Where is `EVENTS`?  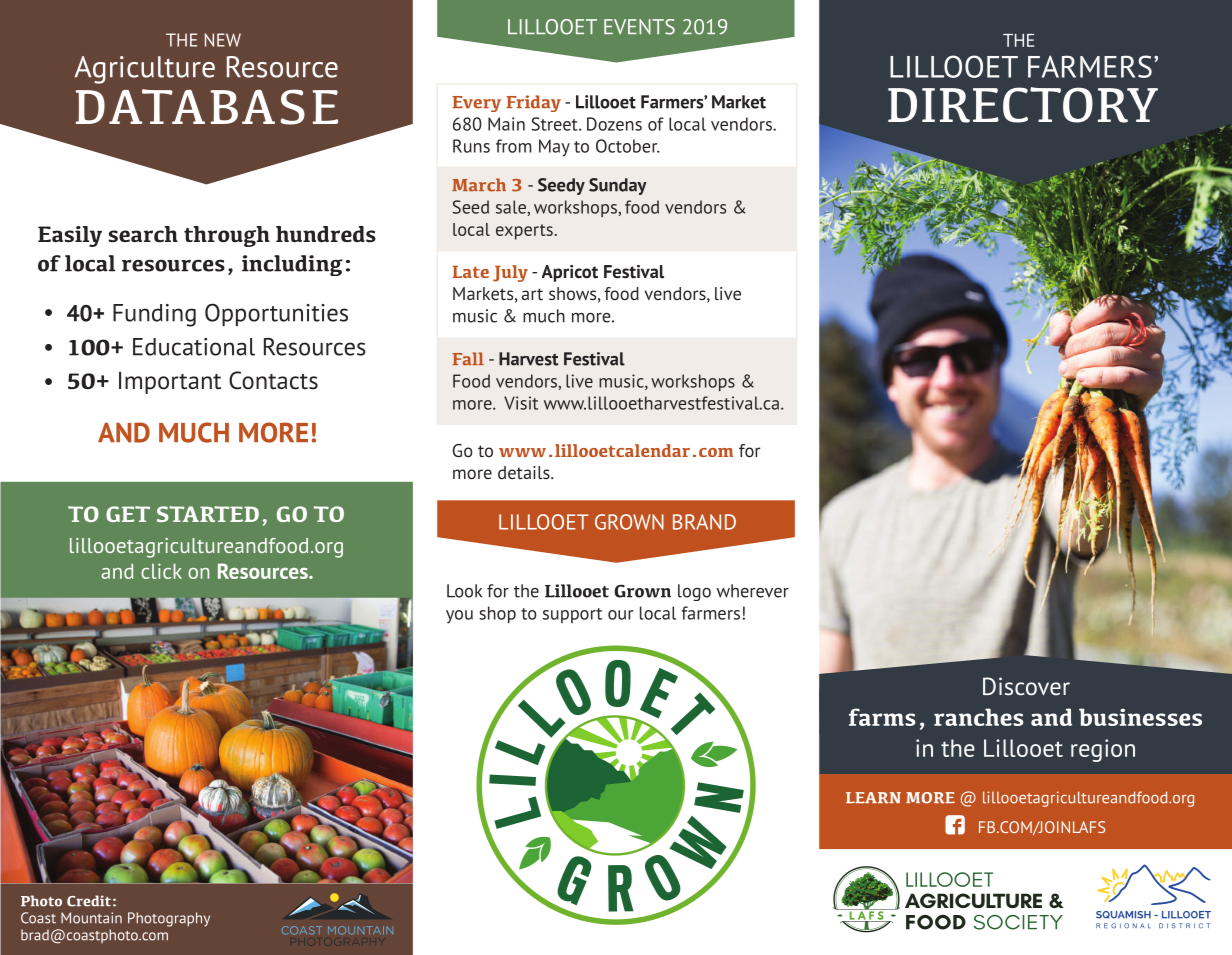
EVENTS is located at coordinates (639, 27).
